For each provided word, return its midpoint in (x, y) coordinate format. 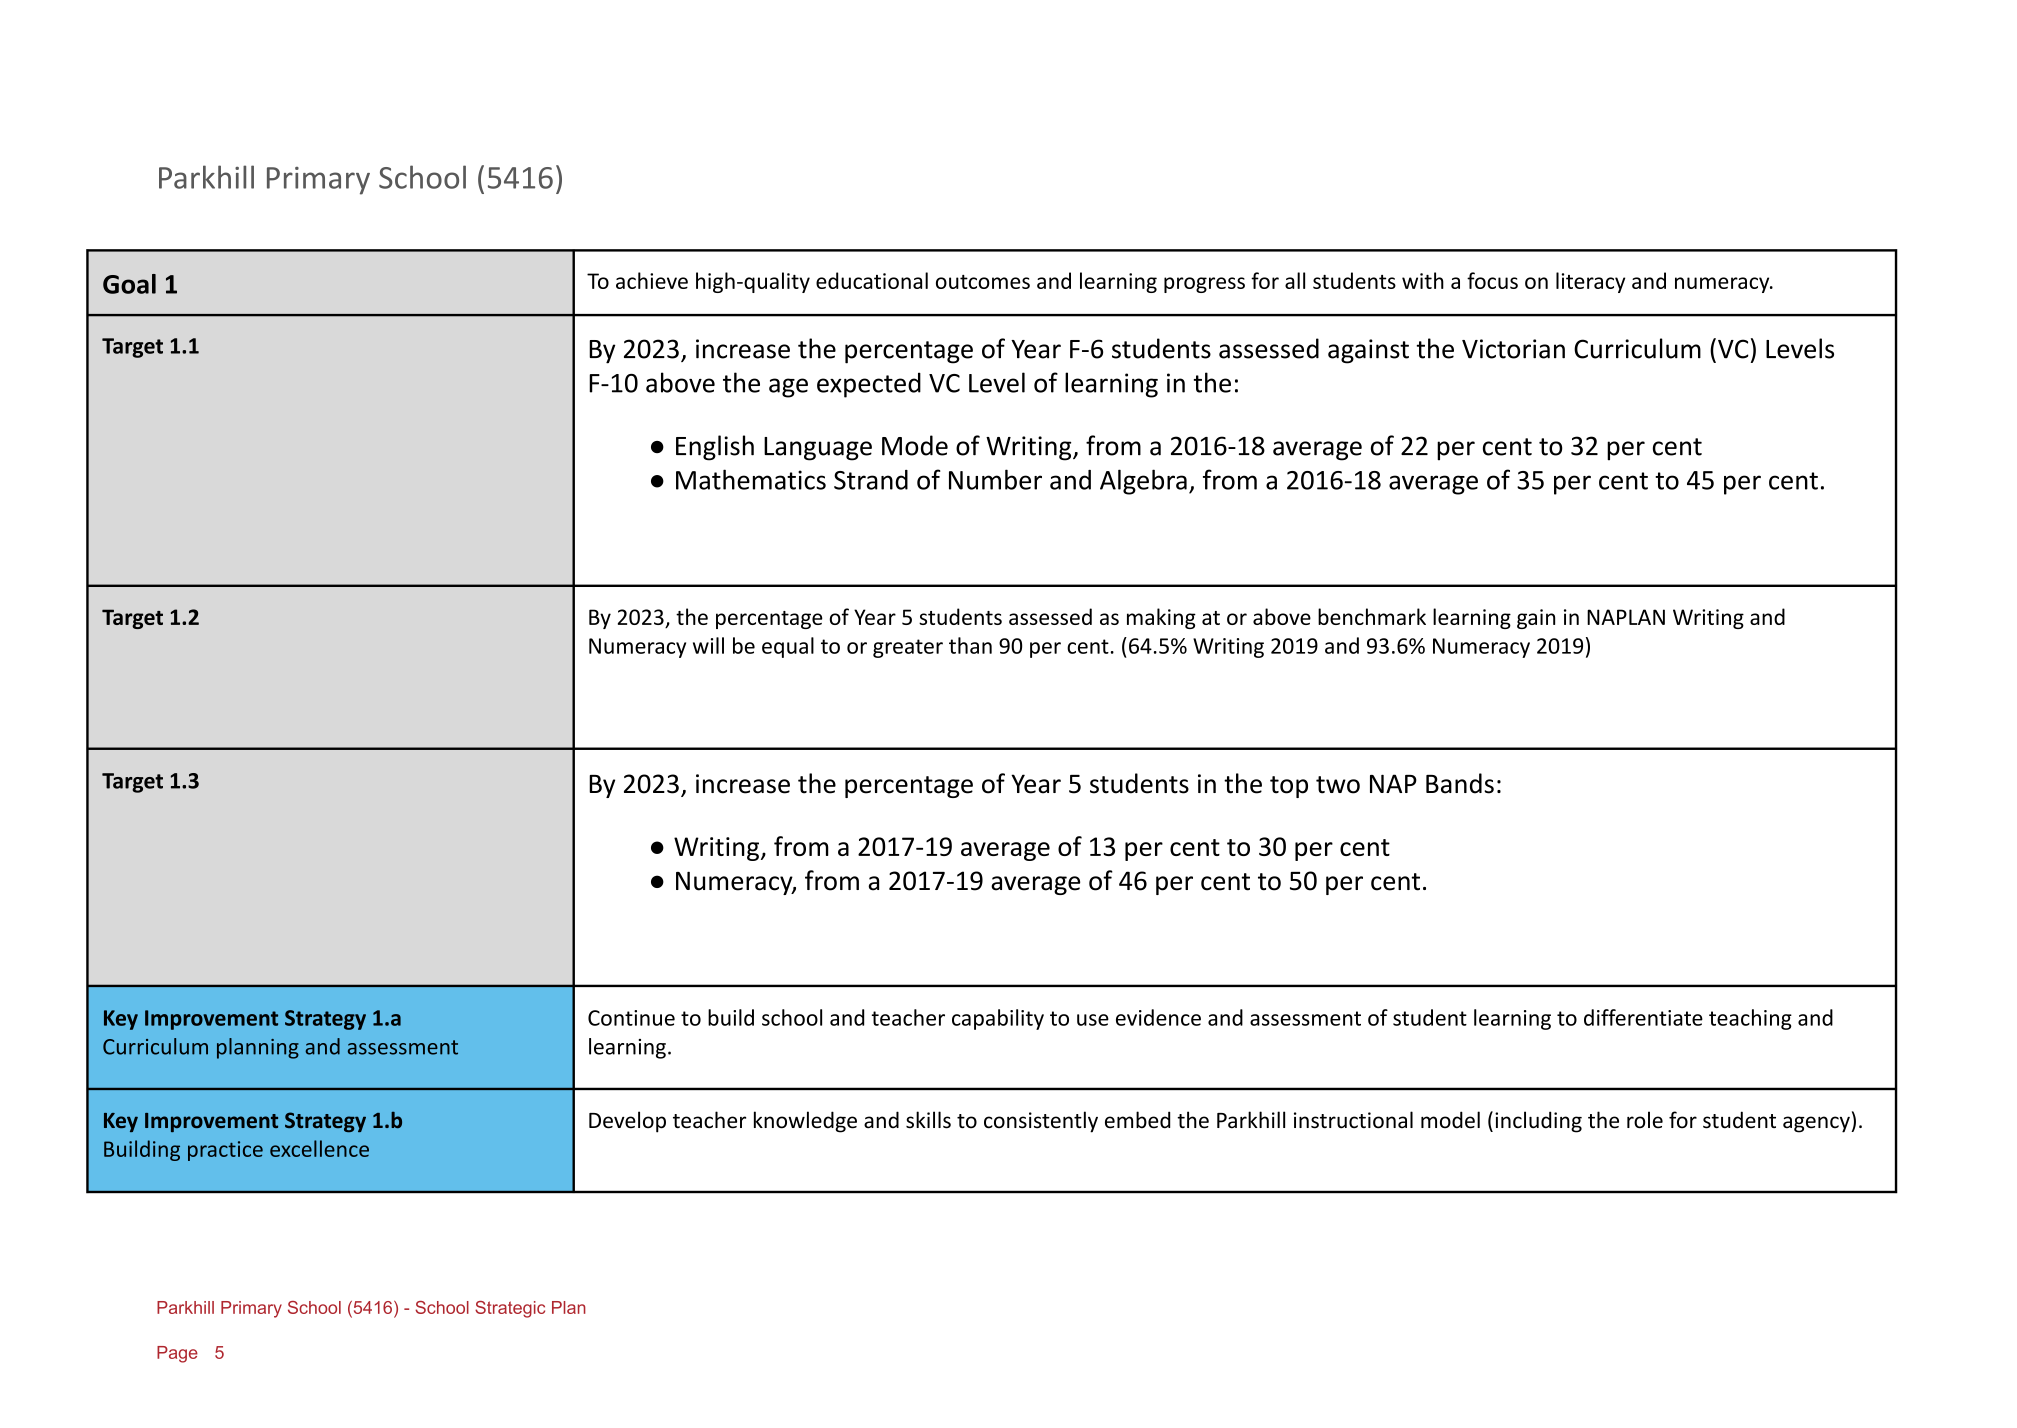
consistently (1041, 1122)
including (1538, 1122)
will (708, 645)
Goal (129, 284)
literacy (1590, 282)
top (1289, 787)
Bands (1460, 783)
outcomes (983, 282)
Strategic (510, 1309)
